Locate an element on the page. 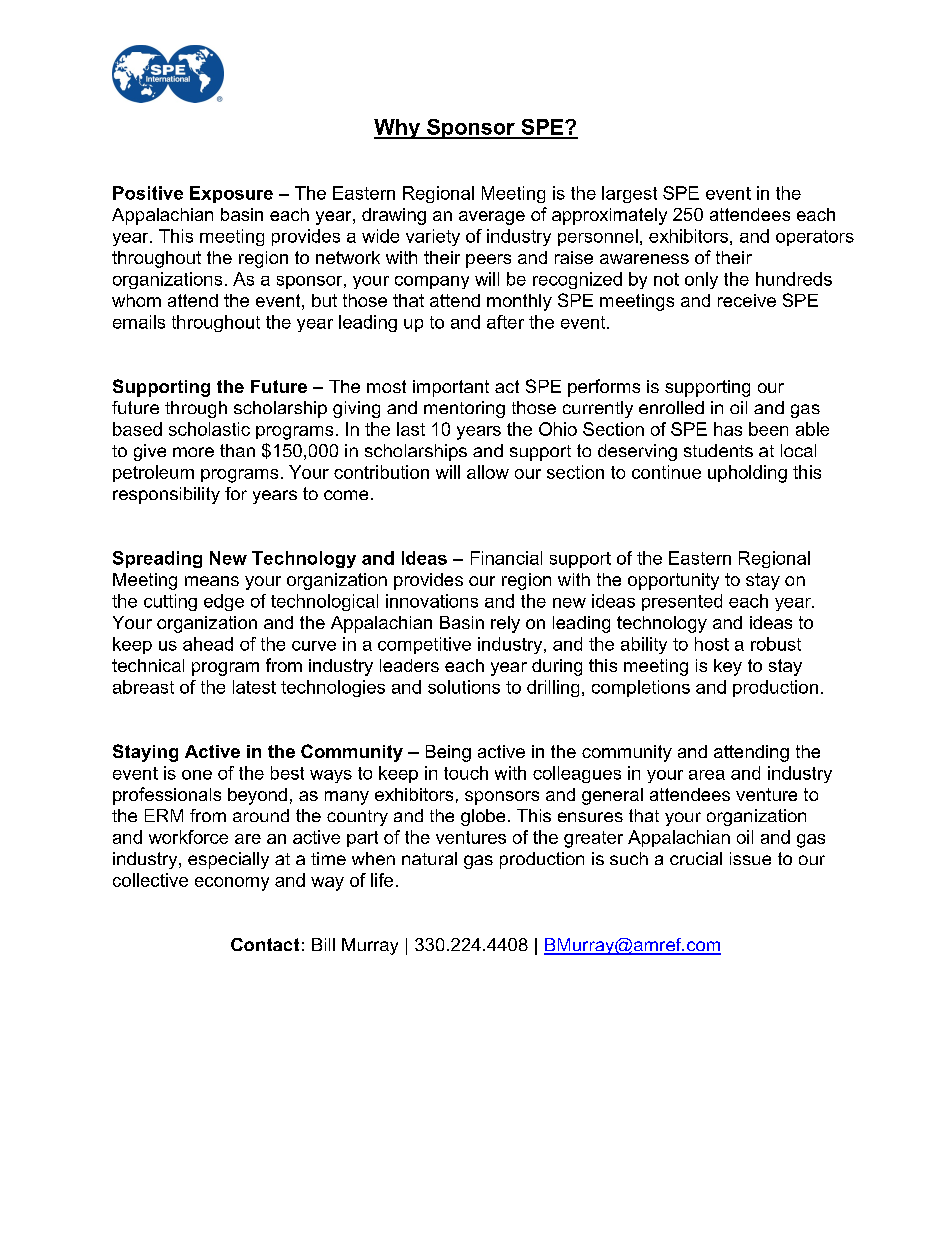  Why is located at coordinates (398, 129).
